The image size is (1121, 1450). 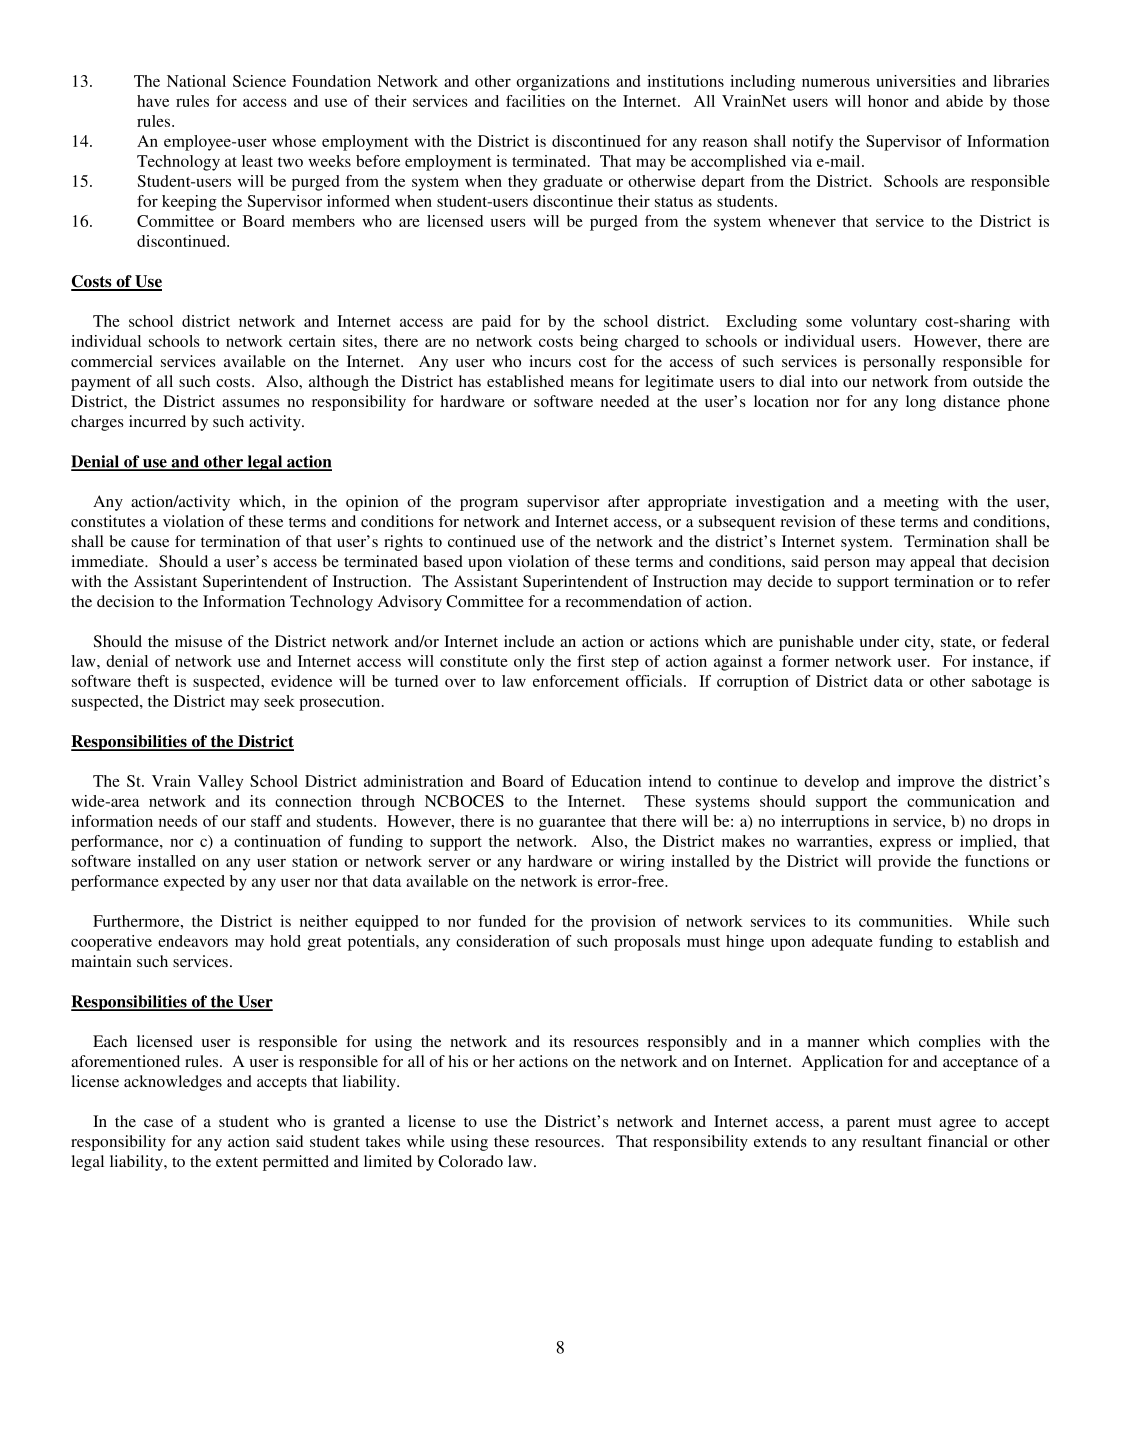 I want to click on expected, so click(x=194, y=883).
